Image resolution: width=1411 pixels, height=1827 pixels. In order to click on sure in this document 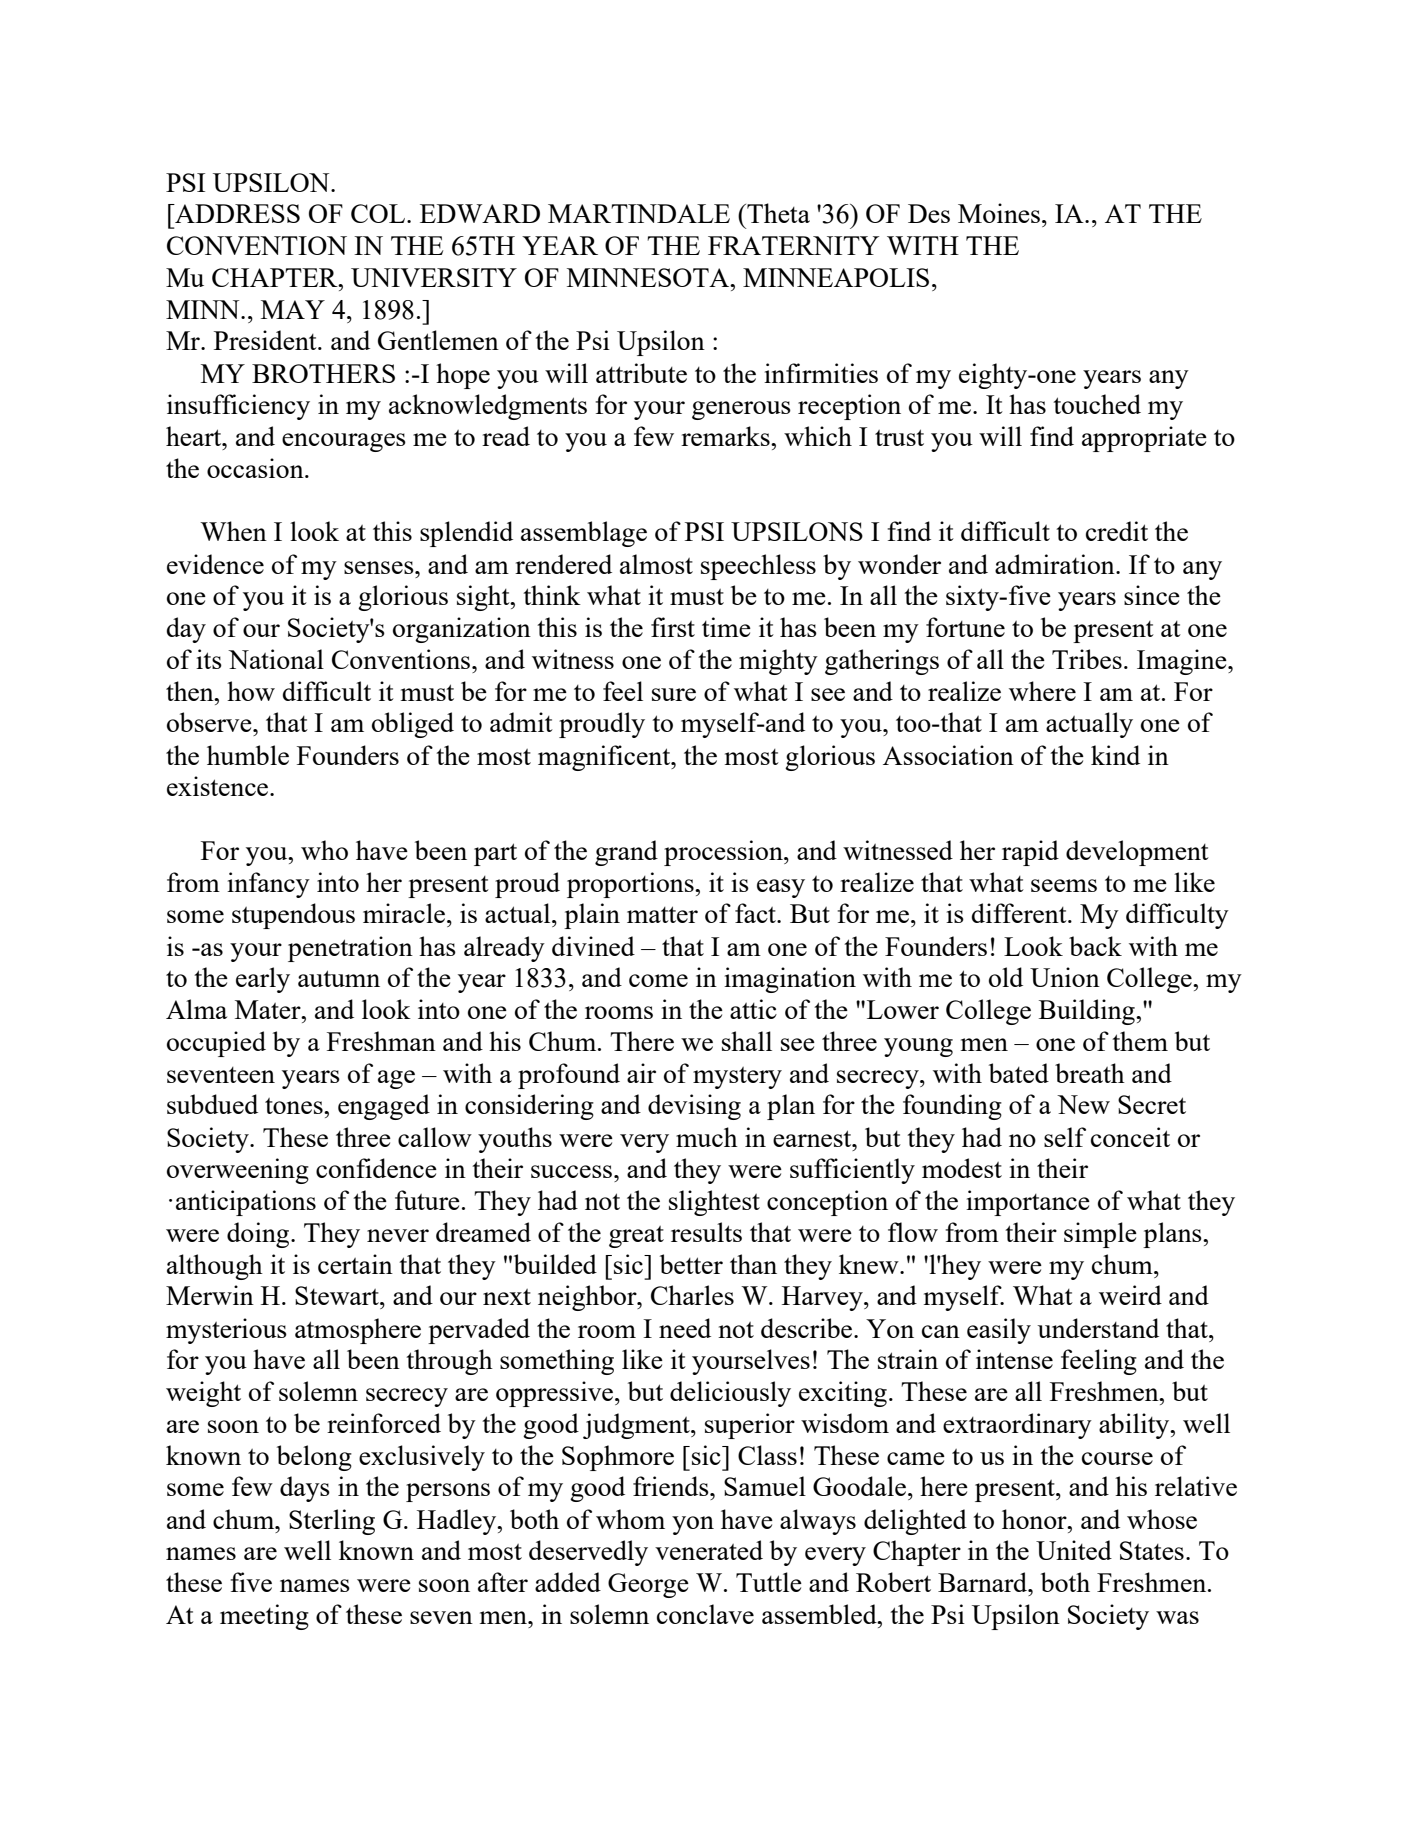, I will do `click(674, 694)`.
